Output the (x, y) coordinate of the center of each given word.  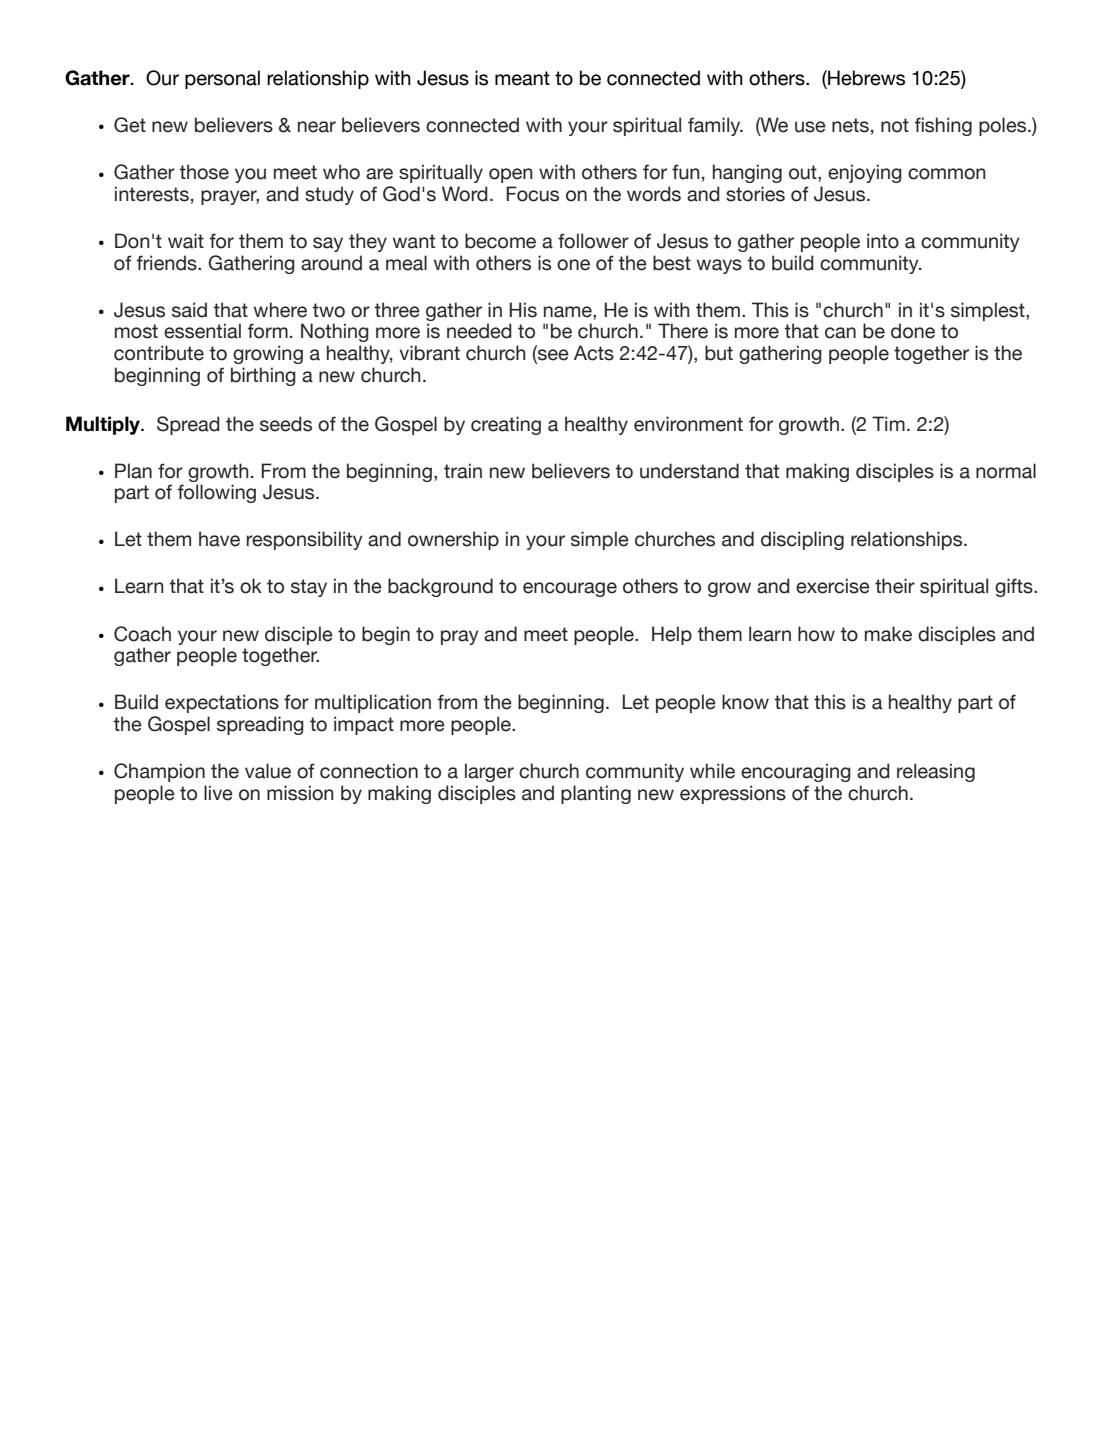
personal (222, 79)
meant (522, 78)
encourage (570, 589)
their (895, 586)
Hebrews (865, 79)
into (883, 241)
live (218, 793)
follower (593, 241)
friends (168, 263)
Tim (888, 423)
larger (489, 772)
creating (506, 425)
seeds (286, 424)
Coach (142, 634)
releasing (936, 772)
